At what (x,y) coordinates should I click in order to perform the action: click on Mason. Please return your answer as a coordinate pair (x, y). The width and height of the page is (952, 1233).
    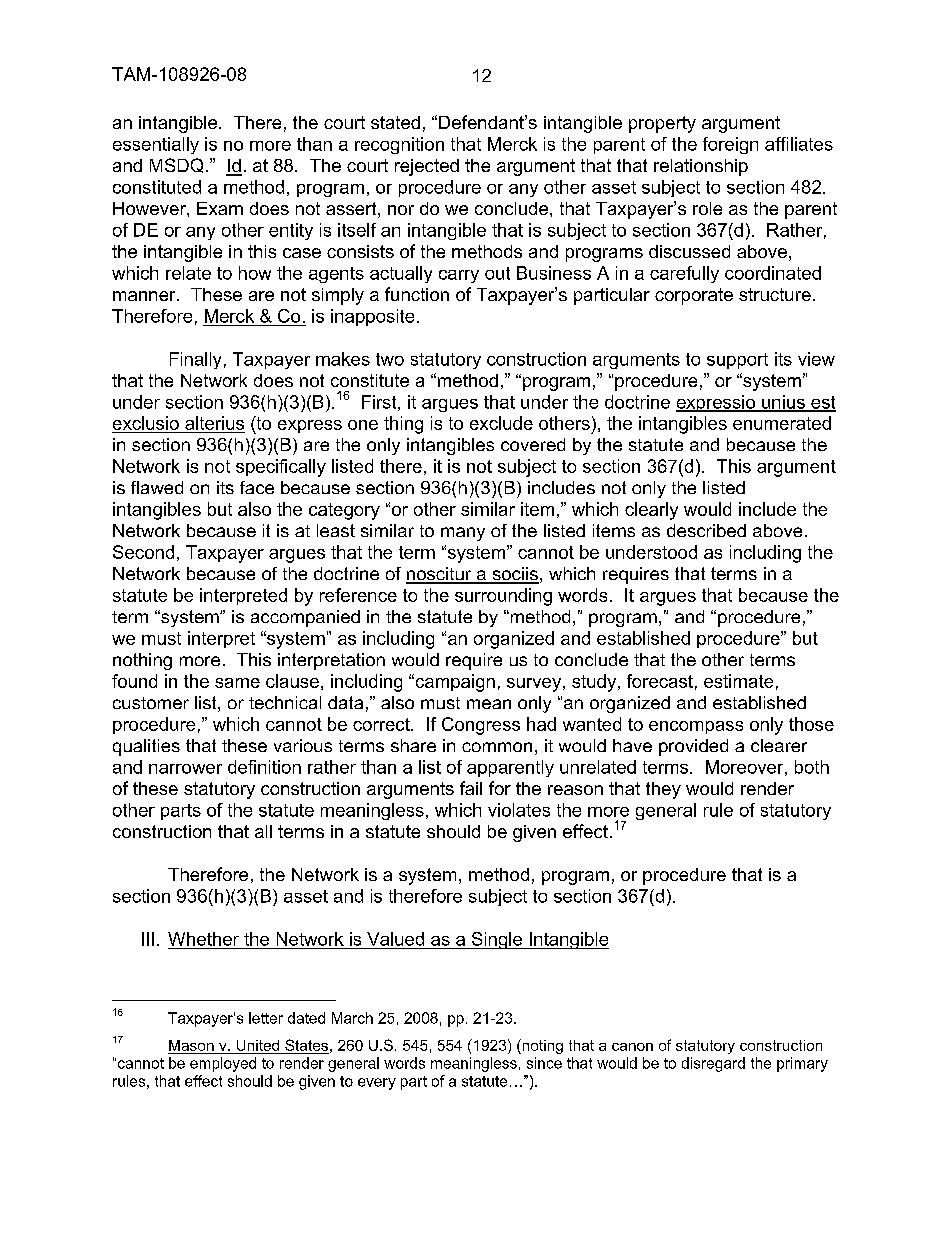
    Looking at the image, I should click on (191, 1045).
